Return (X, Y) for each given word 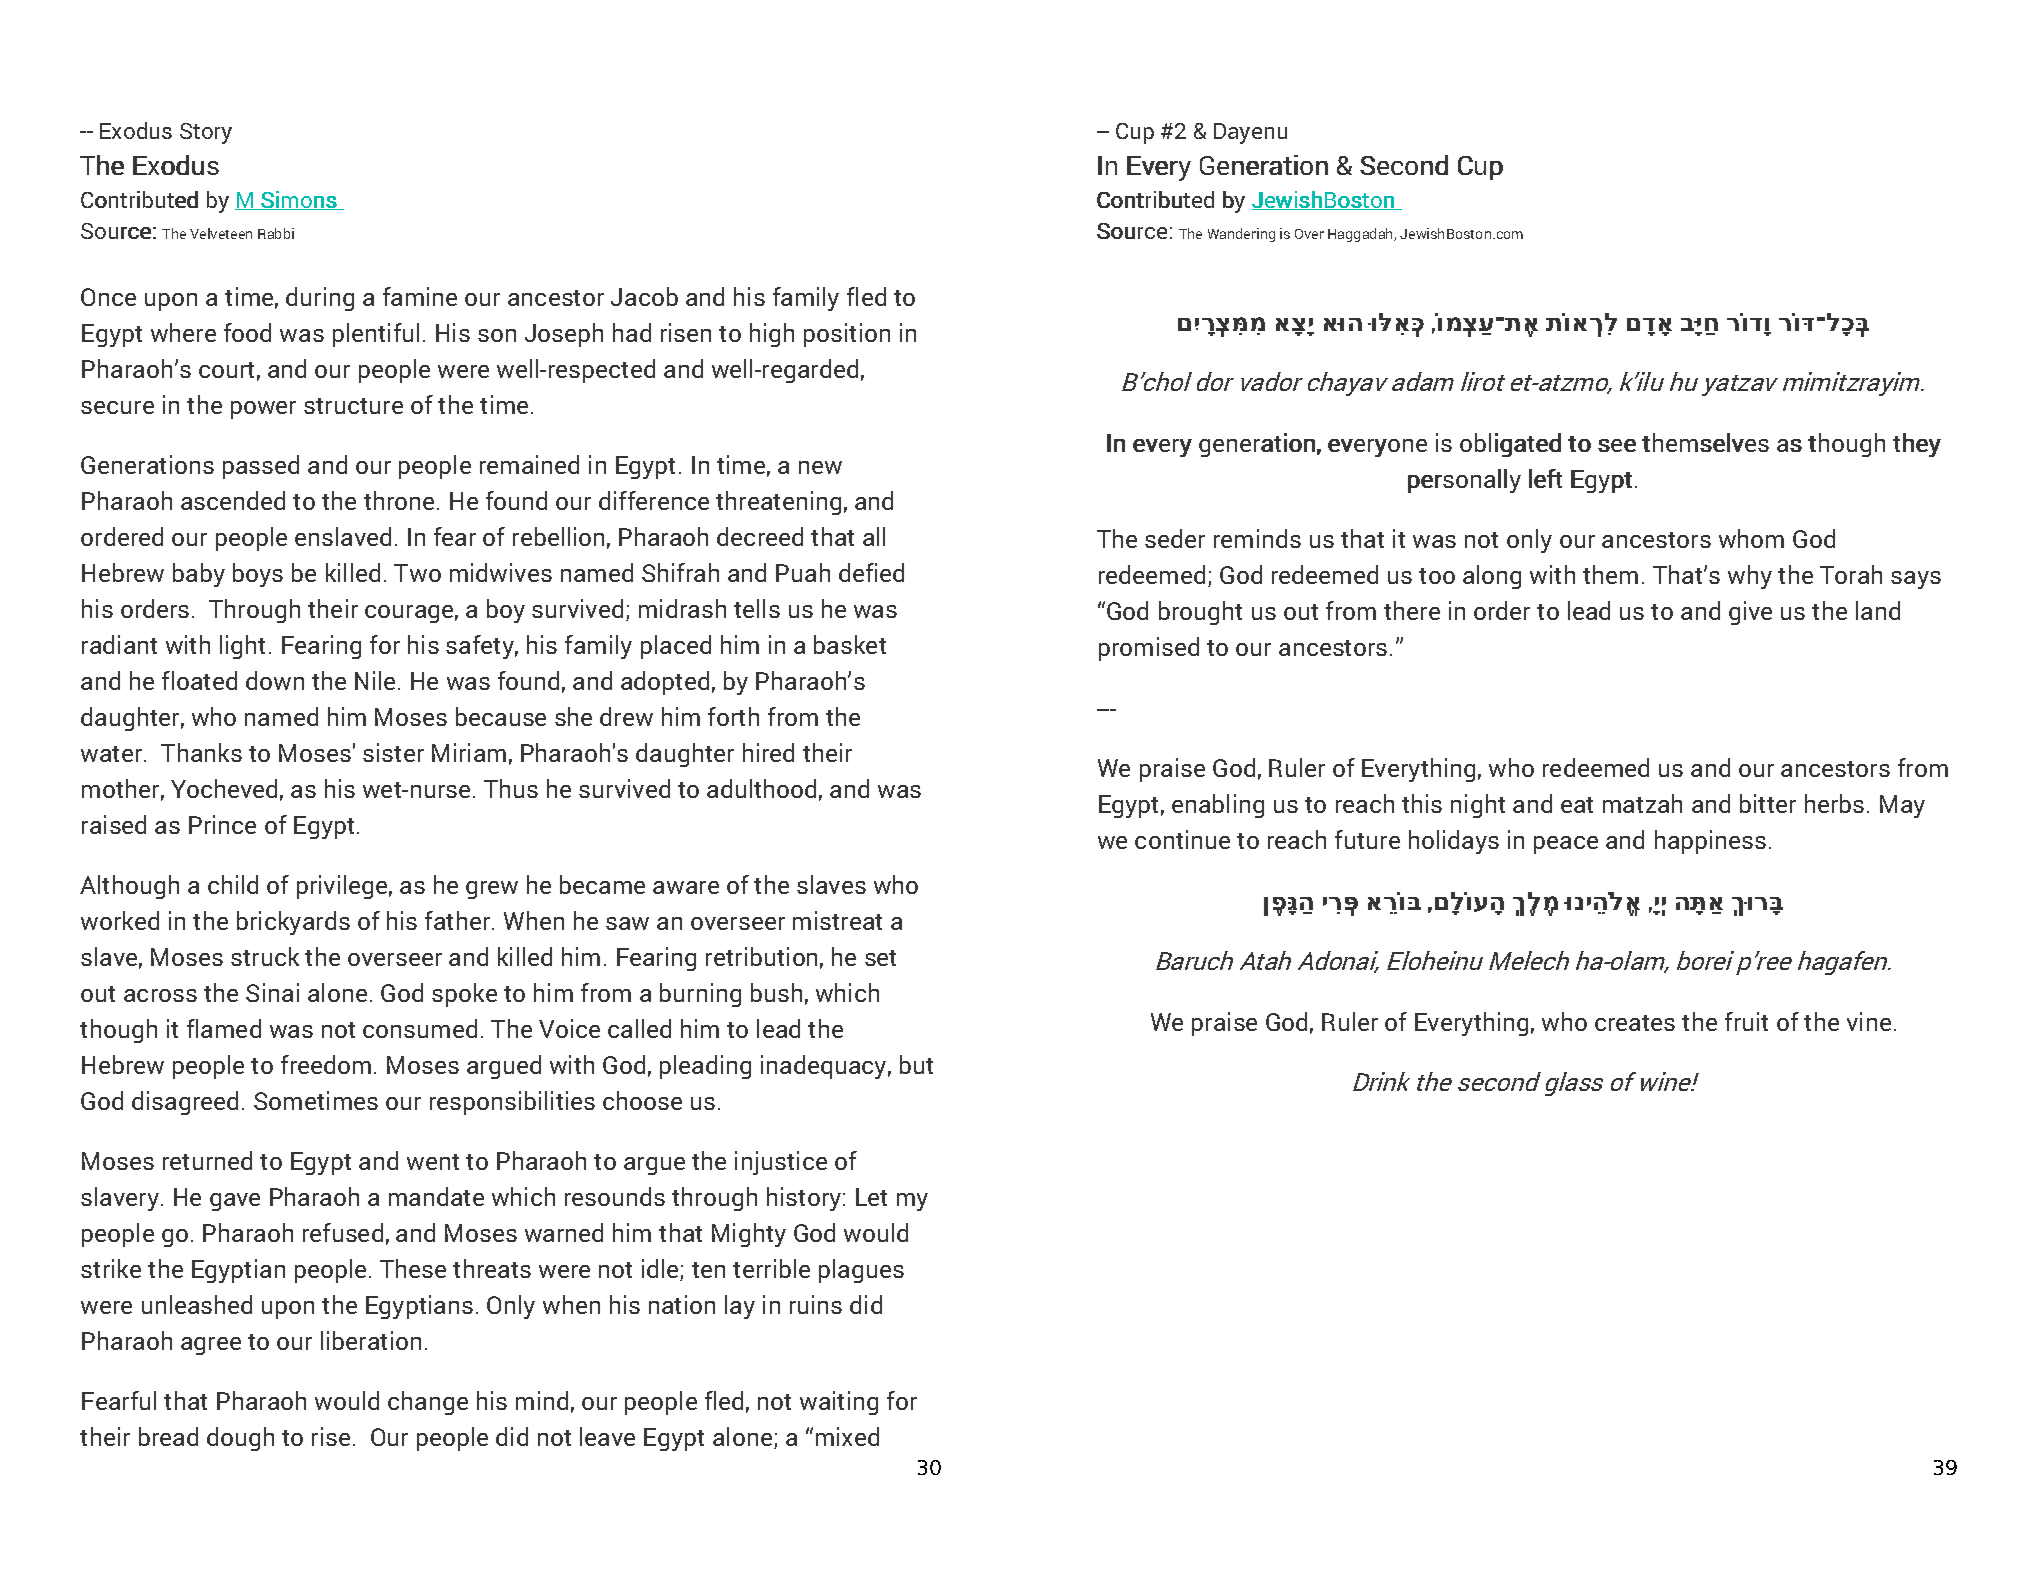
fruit (1746, 1021)
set (880, 958)
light (242, 647)
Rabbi (276, 233)
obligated (1510, 445)
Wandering (1241, 235)
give (1750, 613)
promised (1149, 649)
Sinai (272, 992)
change (428, 1403)
